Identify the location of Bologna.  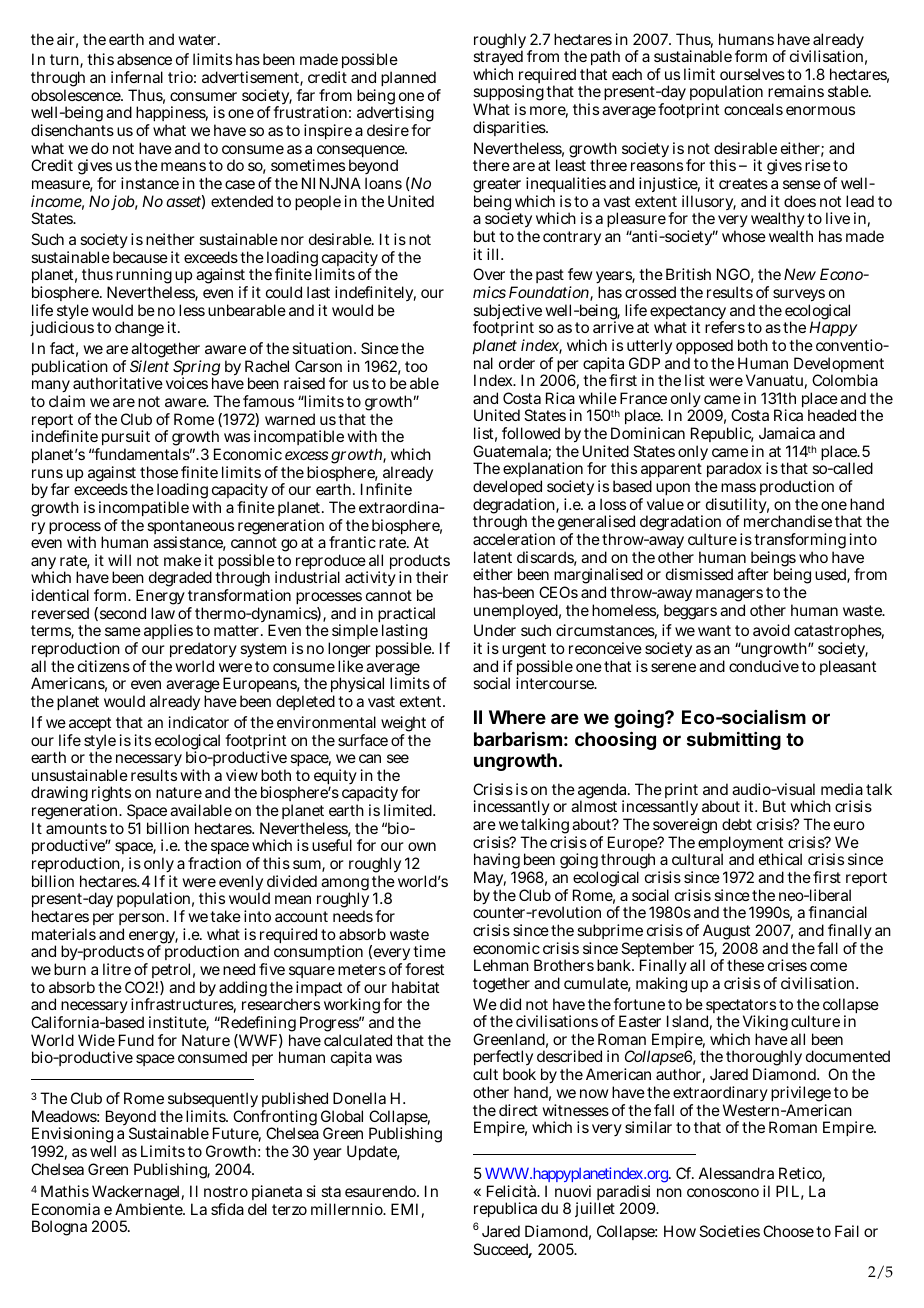
(59, 1228).
